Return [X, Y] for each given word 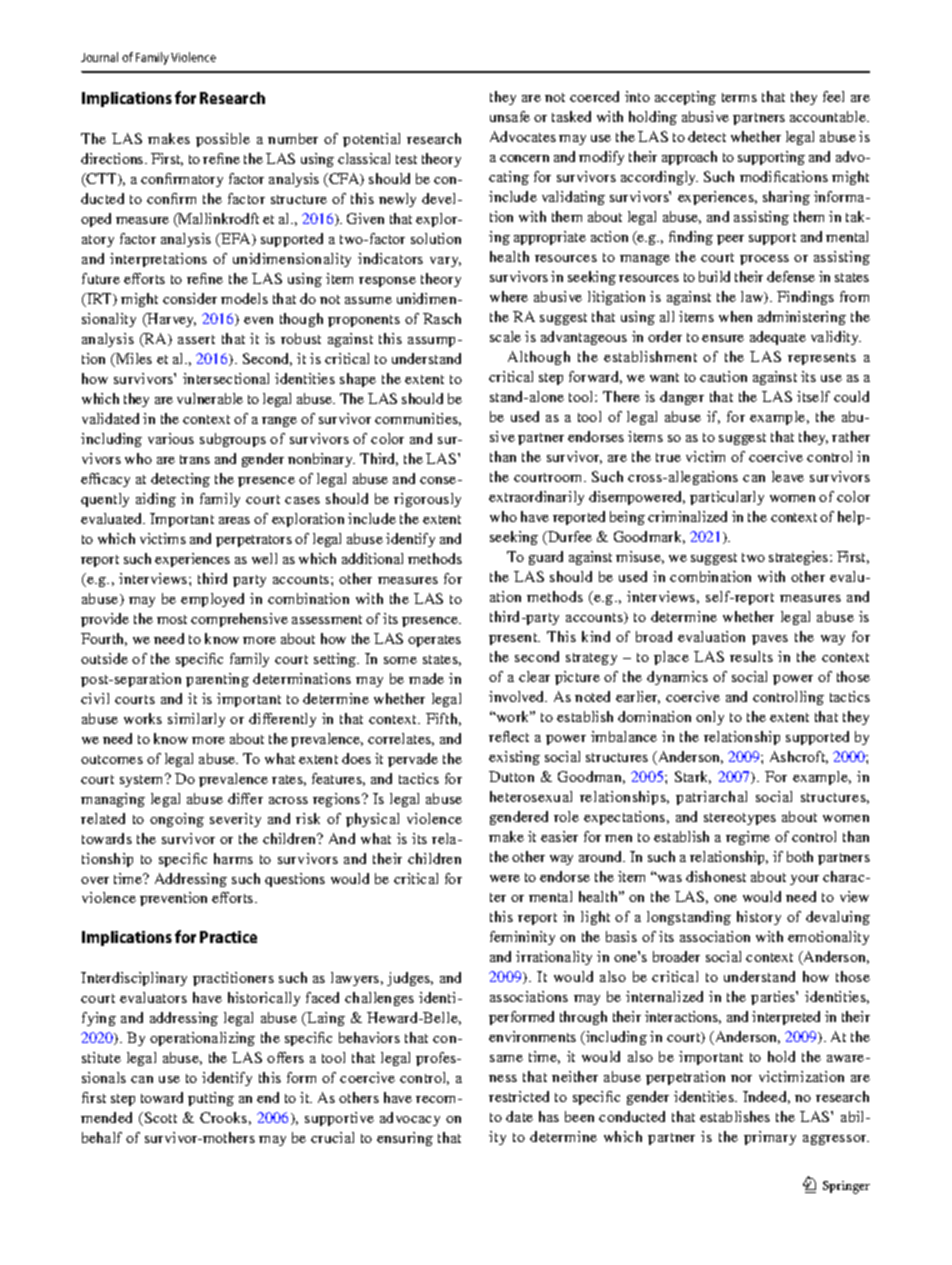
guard [546, 558]
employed [212, 600]
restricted [519, 1096]
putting [211, 1099]
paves [770, 640]
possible [223, 140]
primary [770, 1138]
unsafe [510, 116]
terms [739, 97]
